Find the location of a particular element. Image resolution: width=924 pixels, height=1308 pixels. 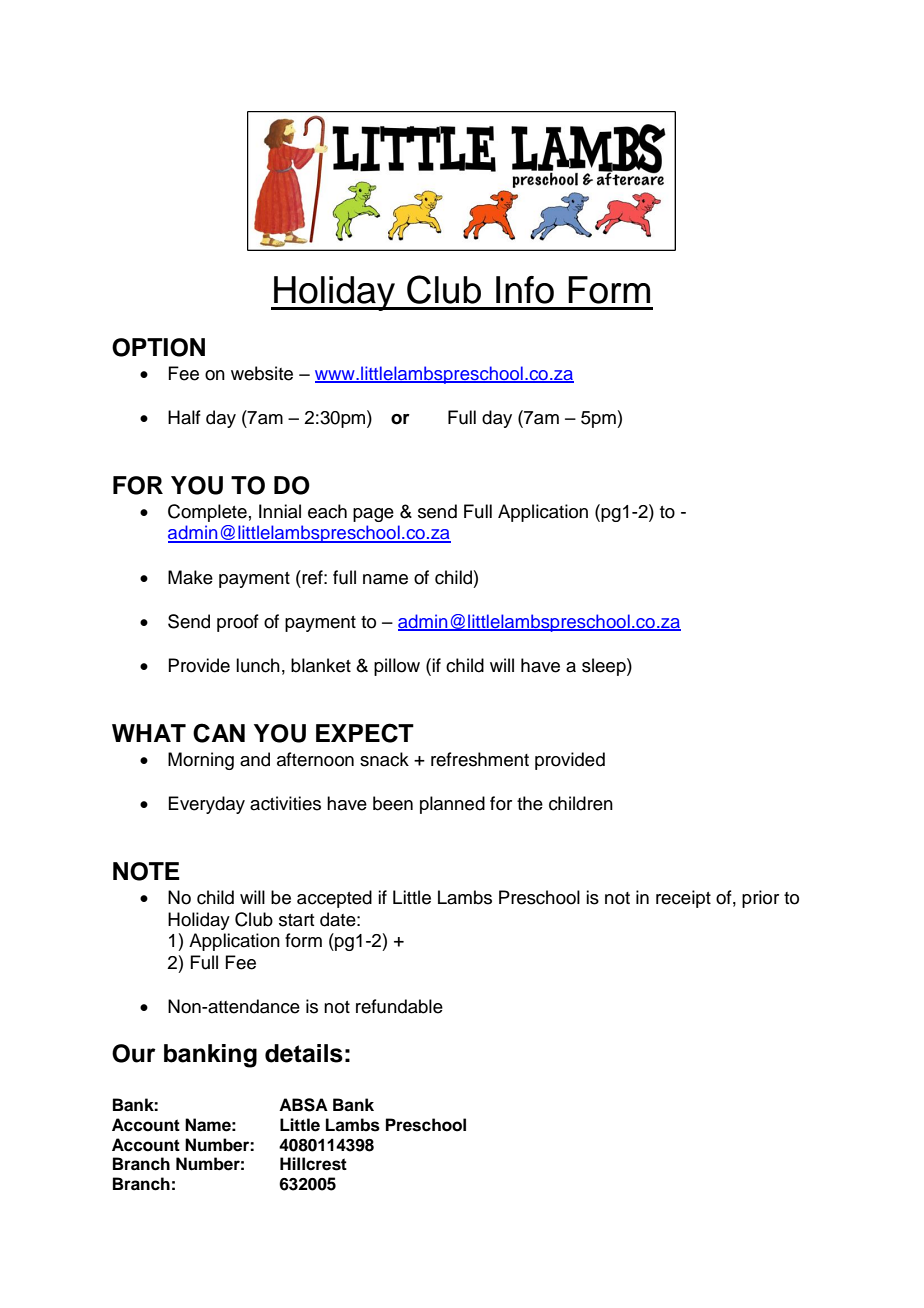

Info is located at coordinates (525, 290).
